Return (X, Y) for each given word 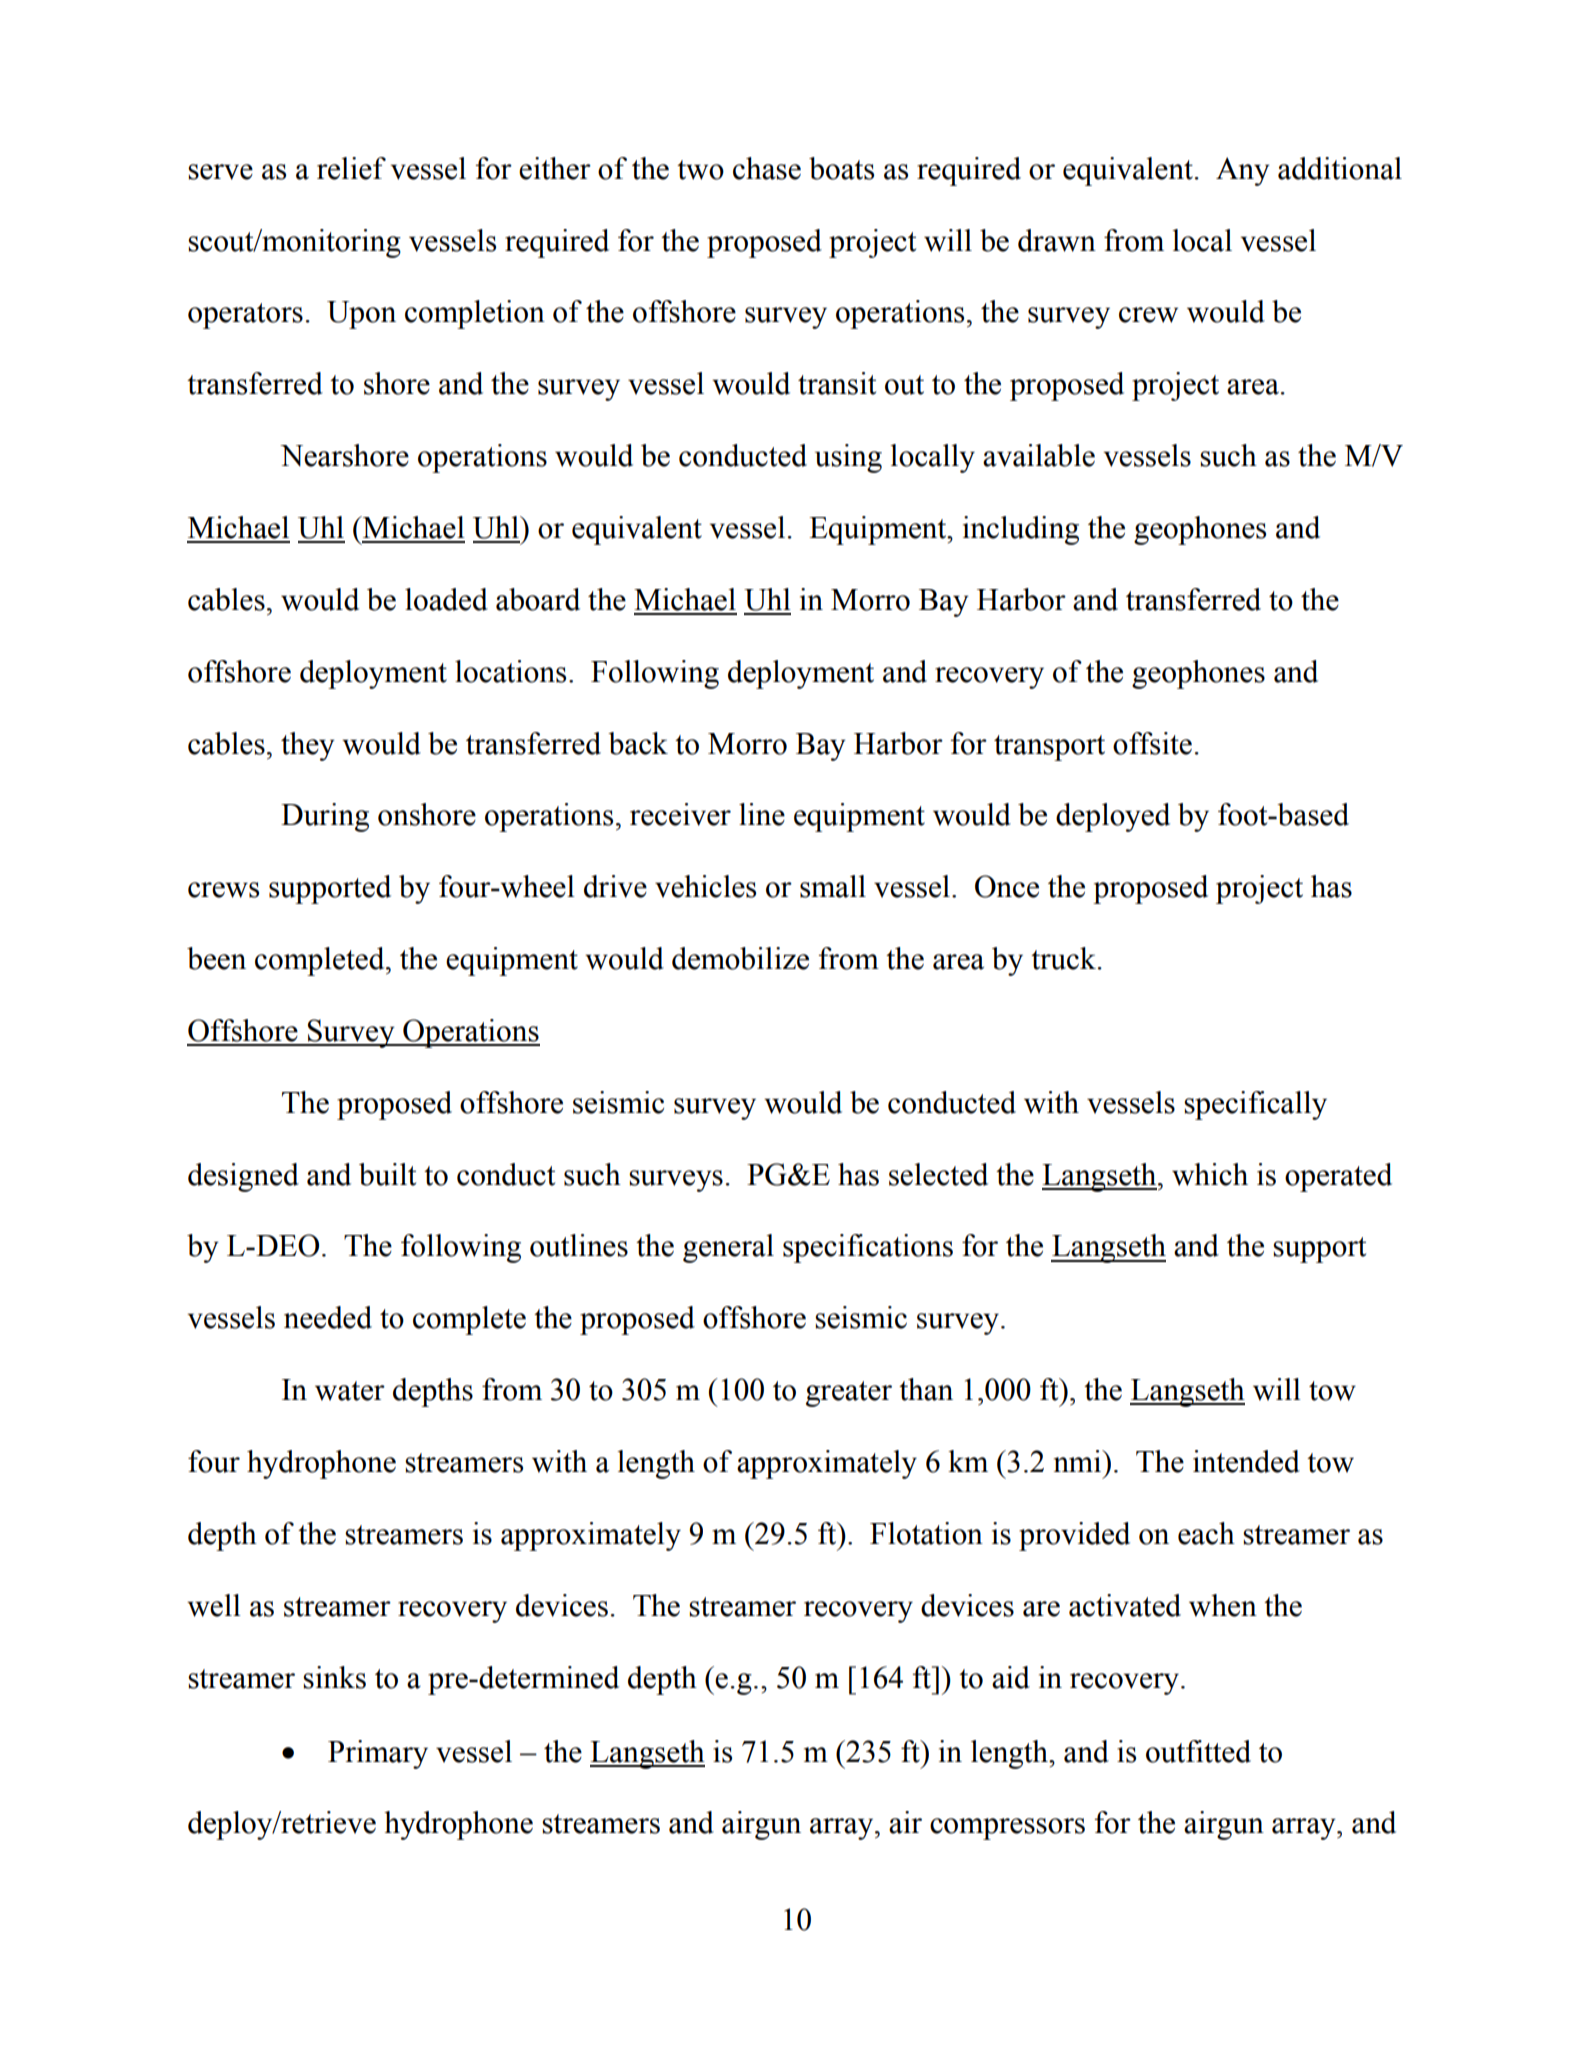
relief (351, 168)
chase (767, 168)
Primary (378, 1754)
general (728, 1248)
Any (1243, 171)
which (1210, 1174)
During (325, 817)
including (1021, 530)
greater (849, 1394)
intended (1246, 1461)
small (833, 886)
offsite (1152, 743)
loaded (446, 599)
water (350, 1391)
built (387, 1174)
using (848, 458)
